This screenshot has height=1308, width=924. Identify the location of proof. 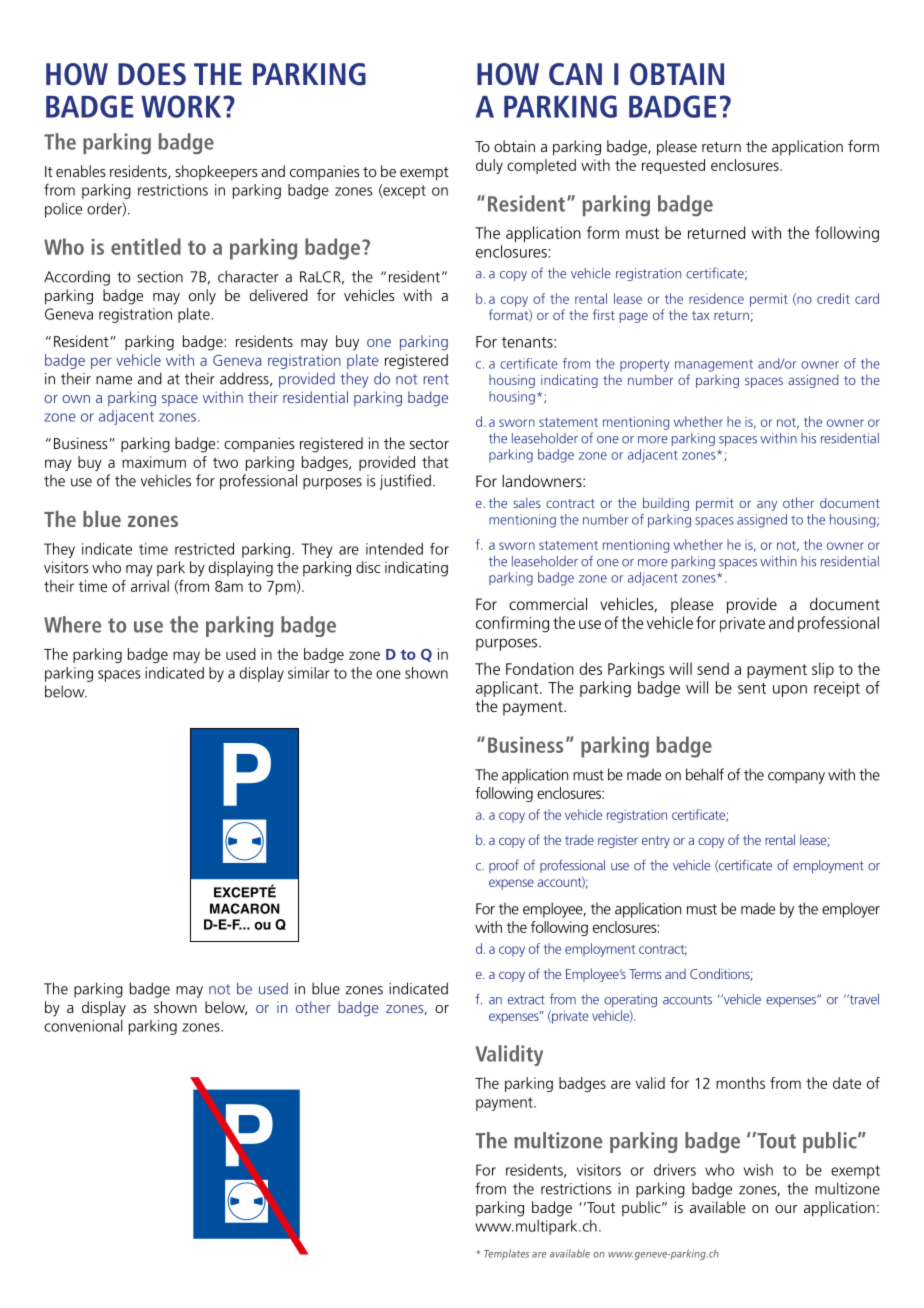
(504, 866).
